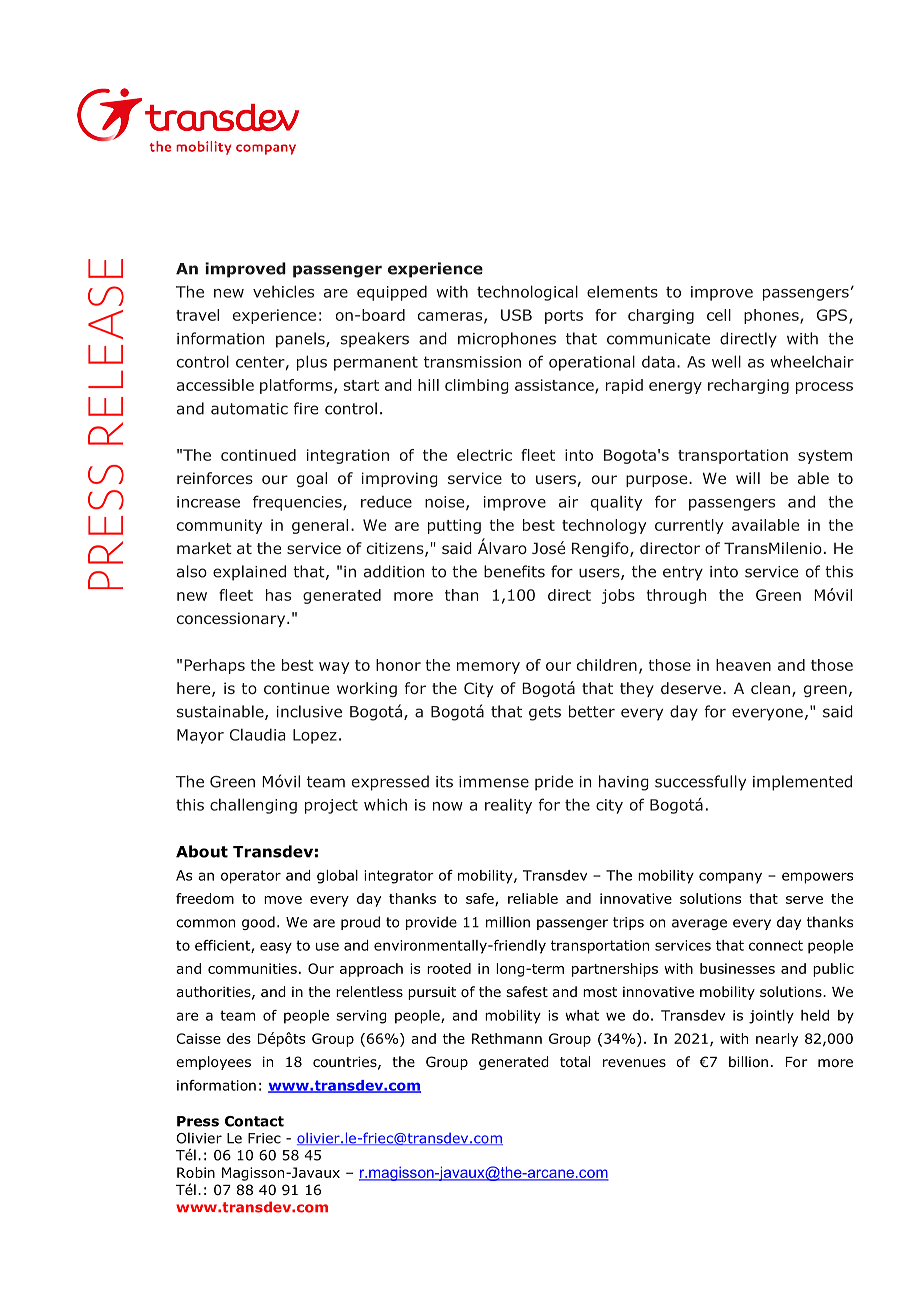 This screenshot has width=924, height=1309. Describe the element at coordinates (254, 1121) in the screenshot. I see `Contact` at that location.
